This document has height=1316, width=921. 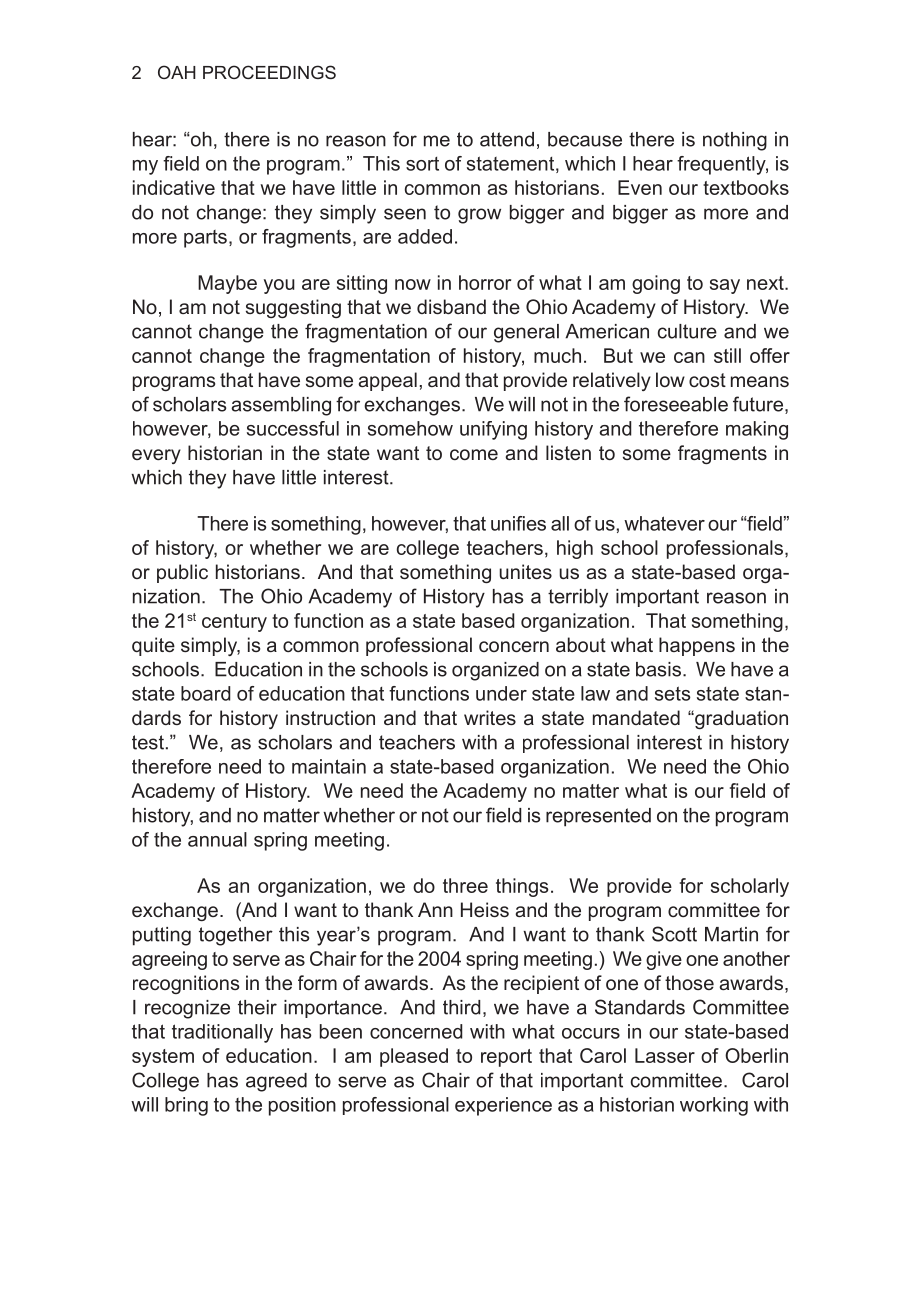 I want to click on attend, so click(x=507, y=139).
